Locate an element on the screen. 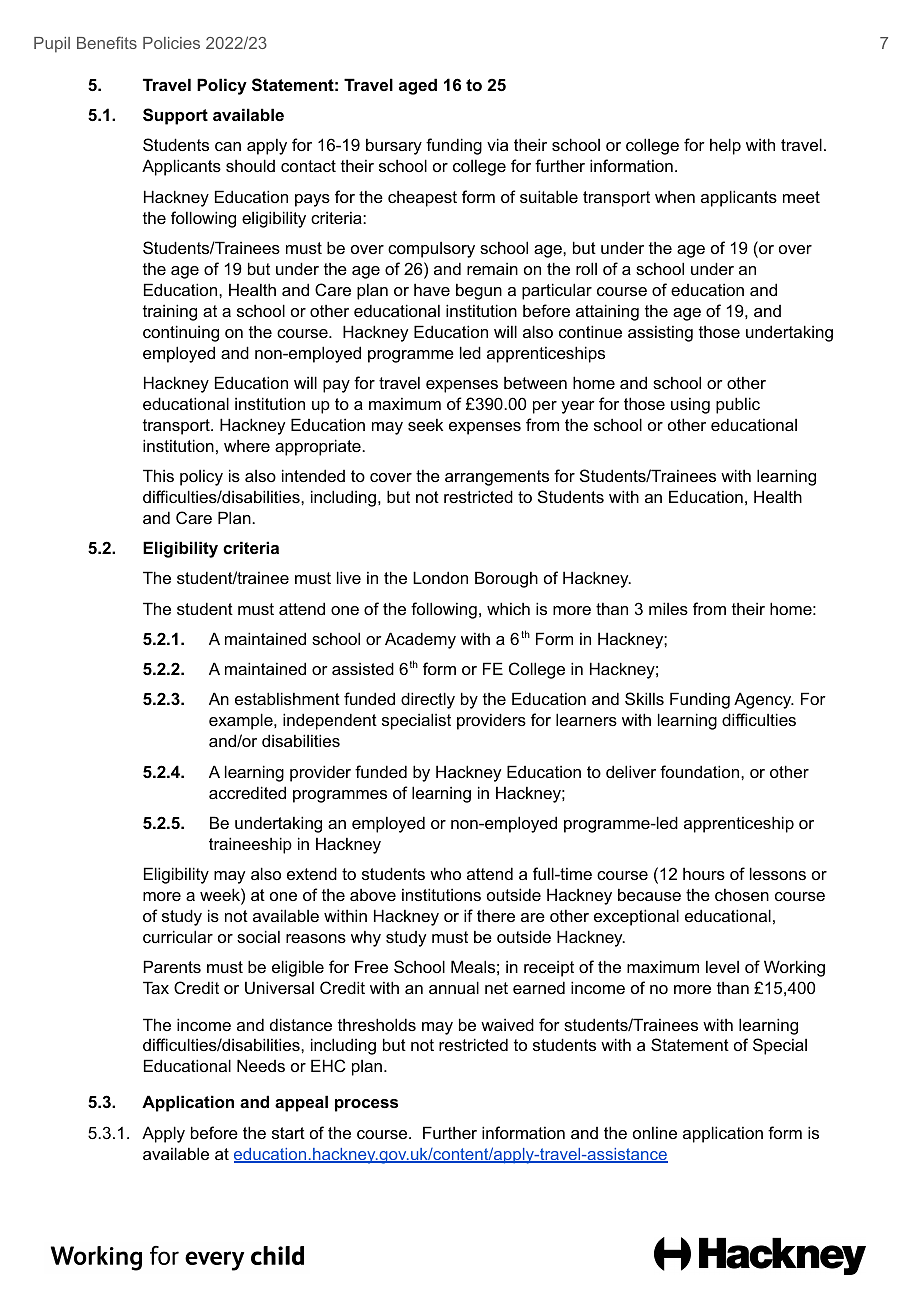 The image size is (924, 1307). using is located at coordinates (690, 405).
